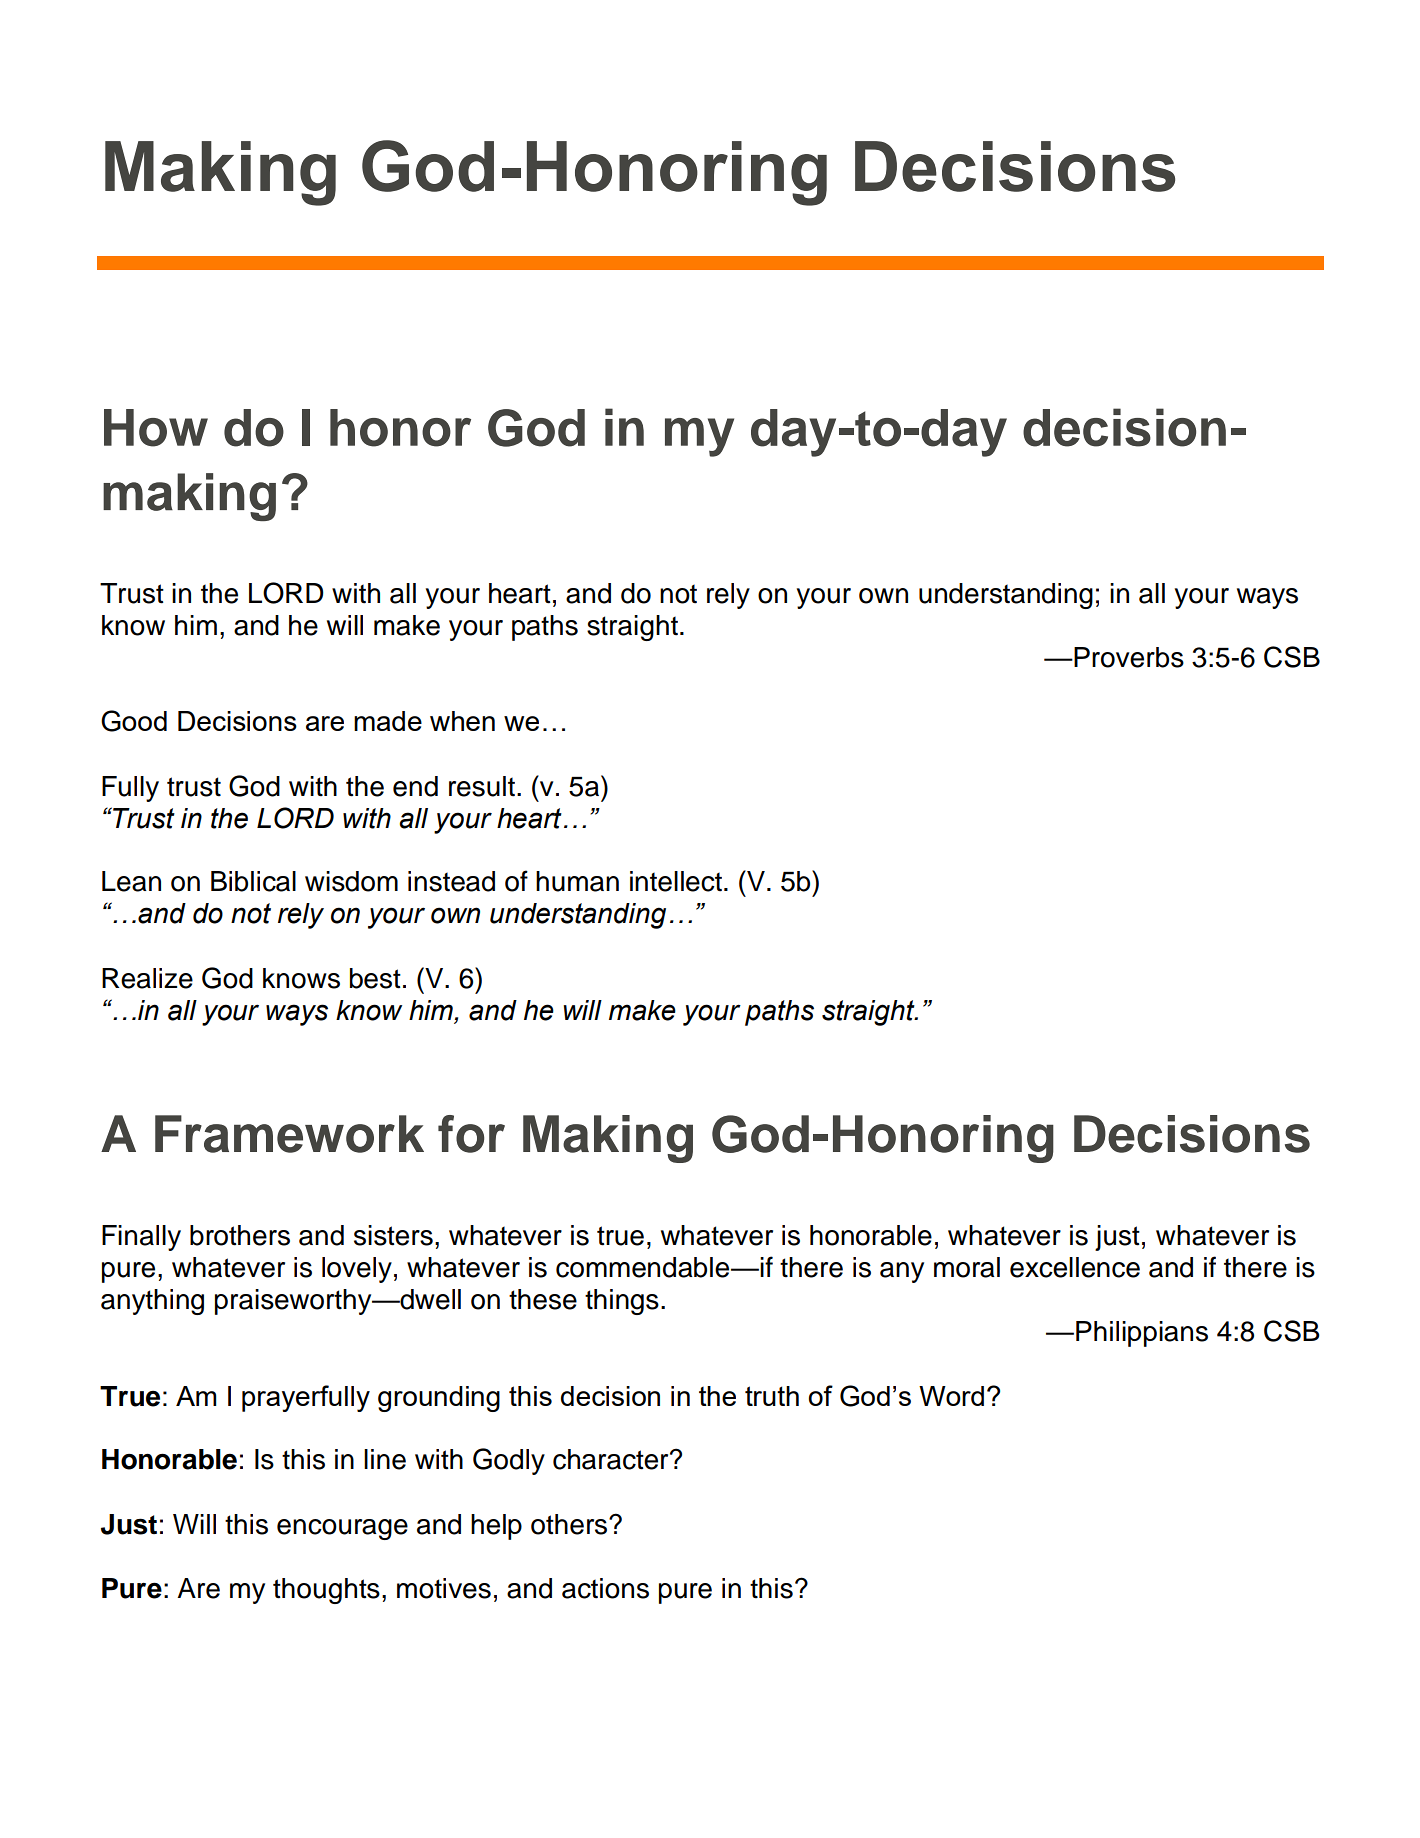  What do you see at coordinates (622, 1302) in the document?
I see `things` at bounding box center [622, 1302].
